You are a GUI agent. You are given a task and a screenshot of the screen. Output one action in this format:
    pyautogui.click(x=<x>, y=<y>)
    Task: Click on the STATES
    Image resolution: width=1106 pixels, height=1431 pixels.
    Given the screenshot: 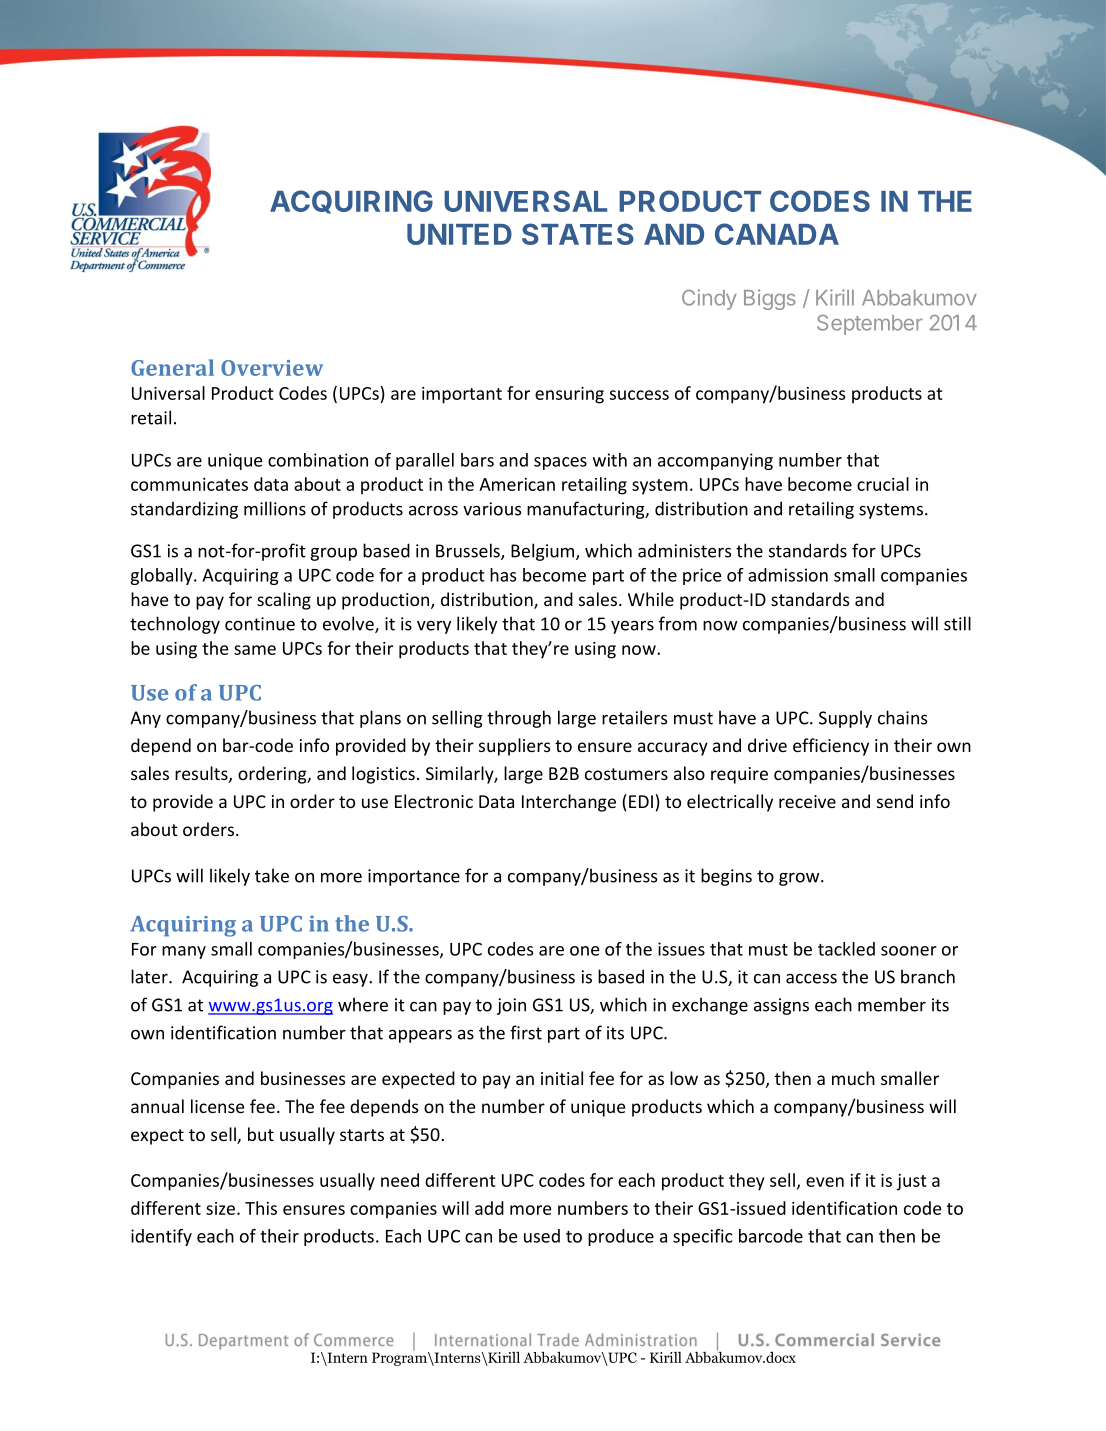 What is the action you would take?
    pyautogui.click(x=578, y=234)
